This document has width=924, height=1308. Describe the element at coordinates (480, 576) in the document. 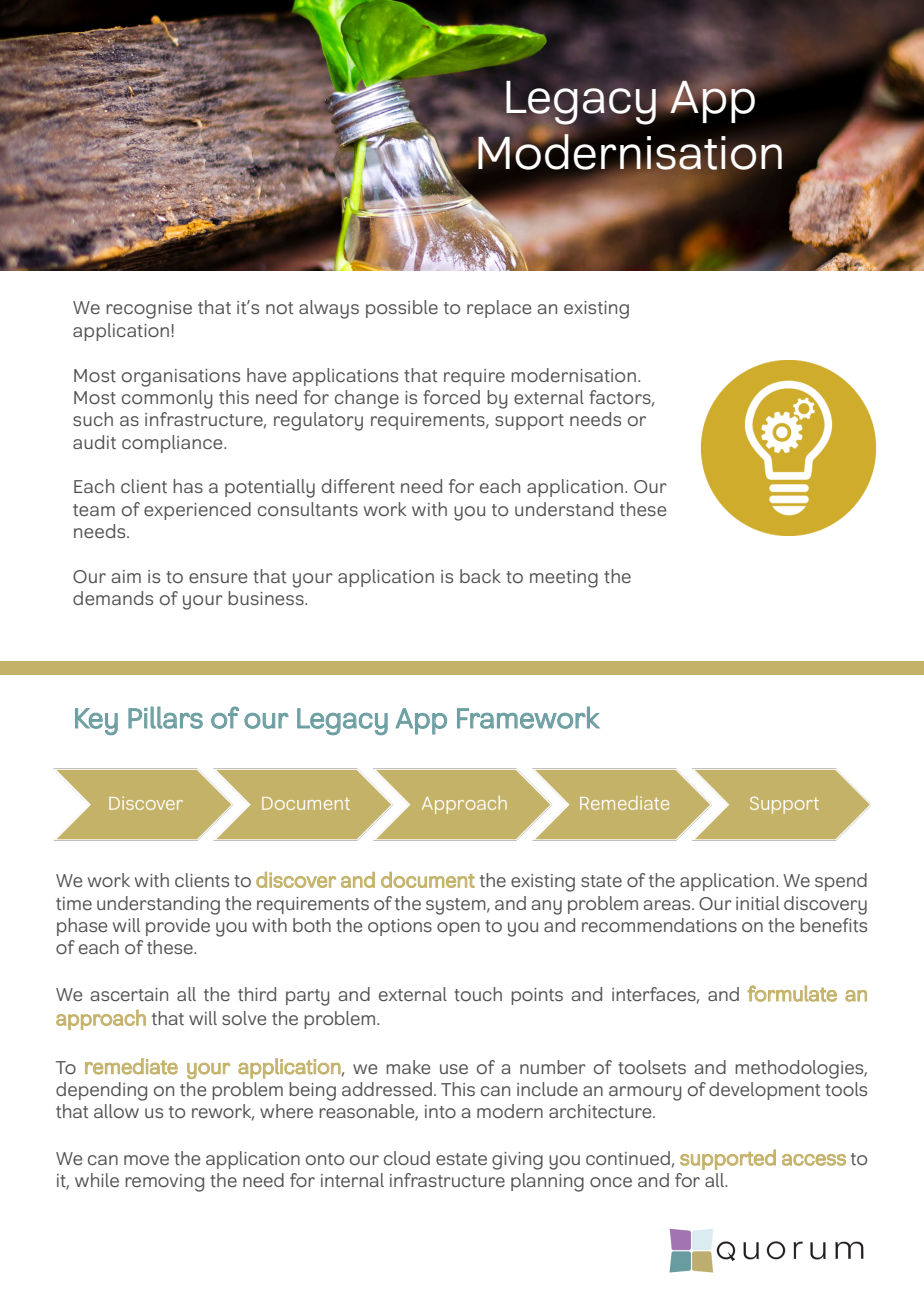

I see `back` at that location.
